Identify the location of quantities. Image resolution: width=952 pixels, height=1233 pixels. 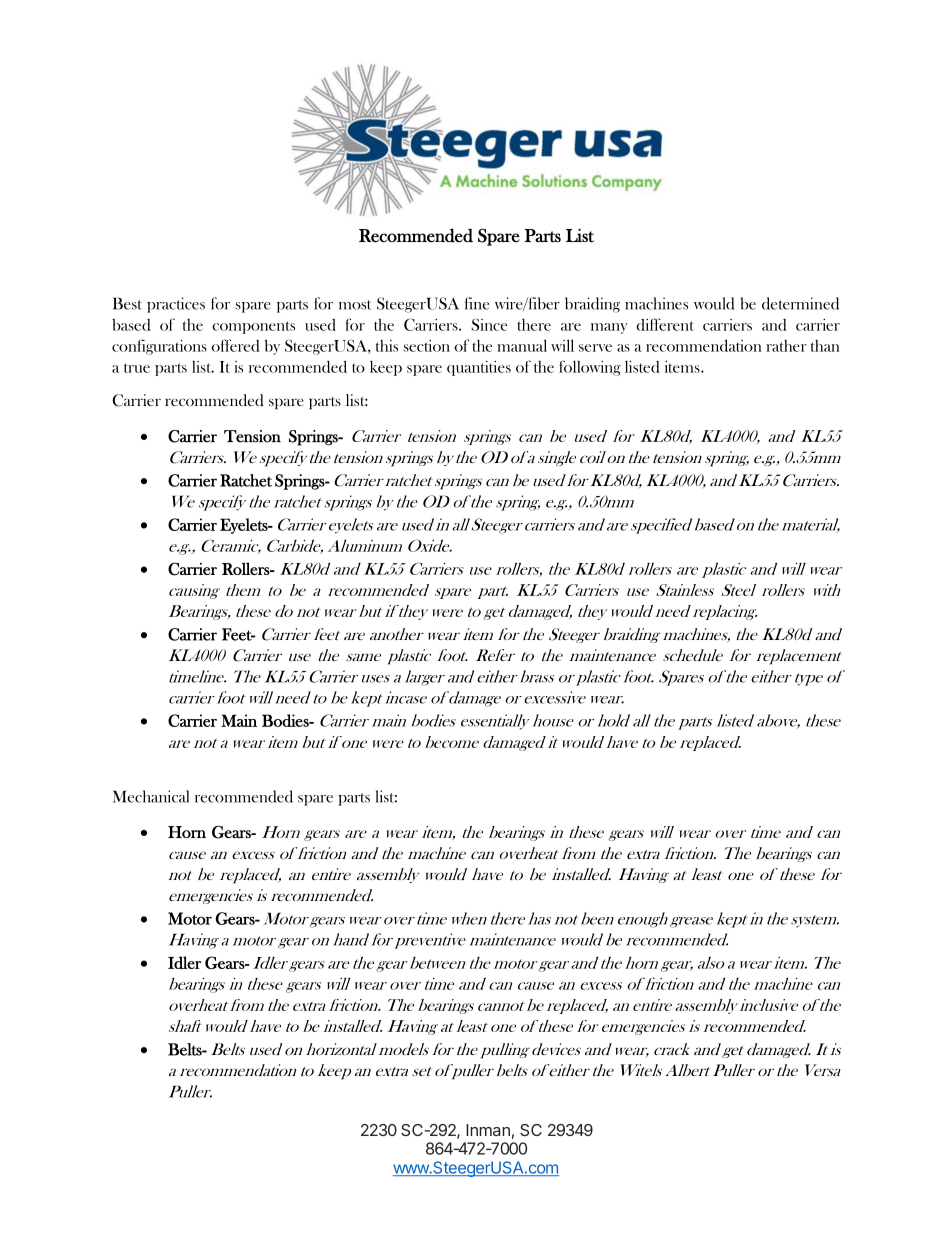
(479, 368).
